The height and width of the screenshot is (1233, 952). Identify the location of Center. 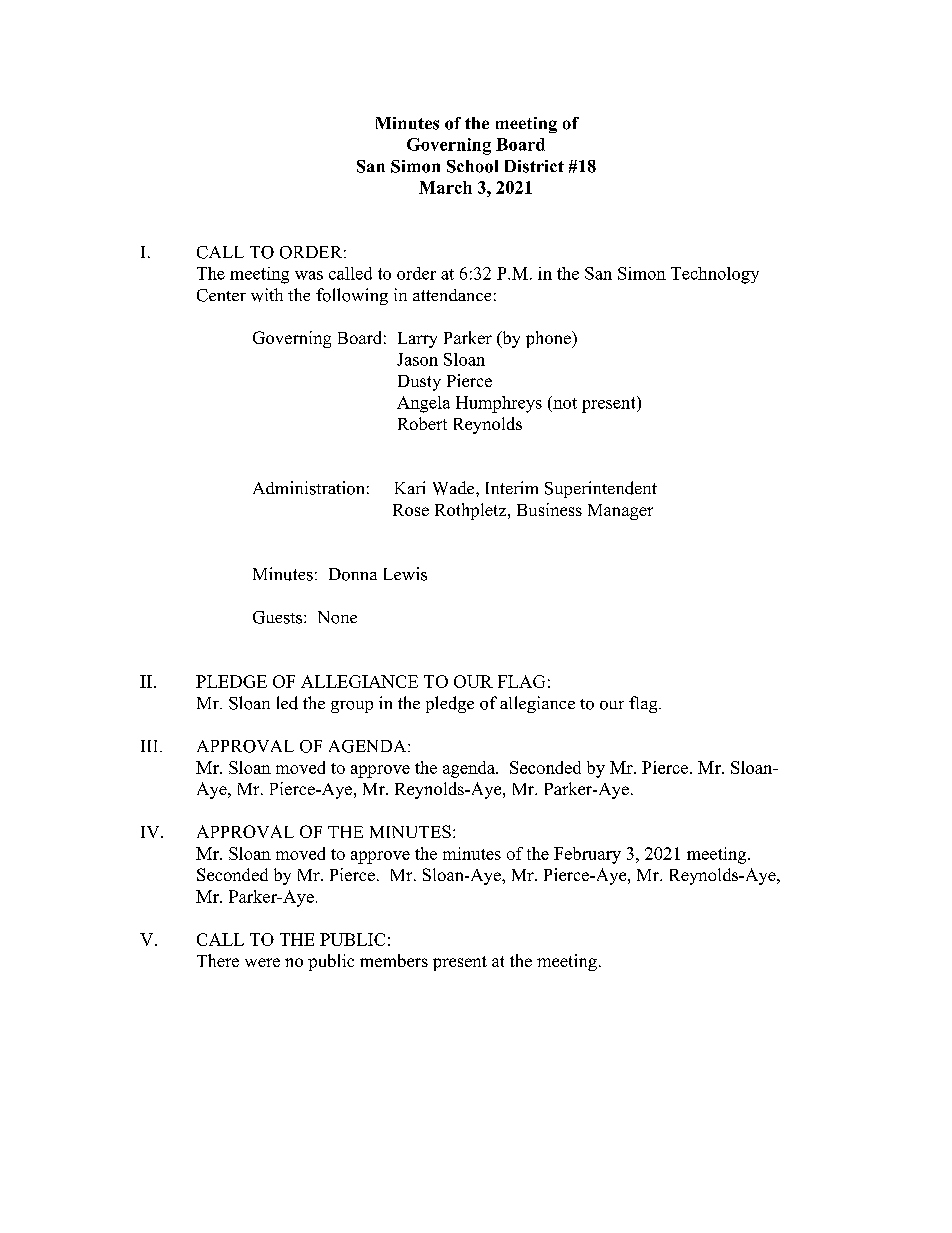
(221, 295).
